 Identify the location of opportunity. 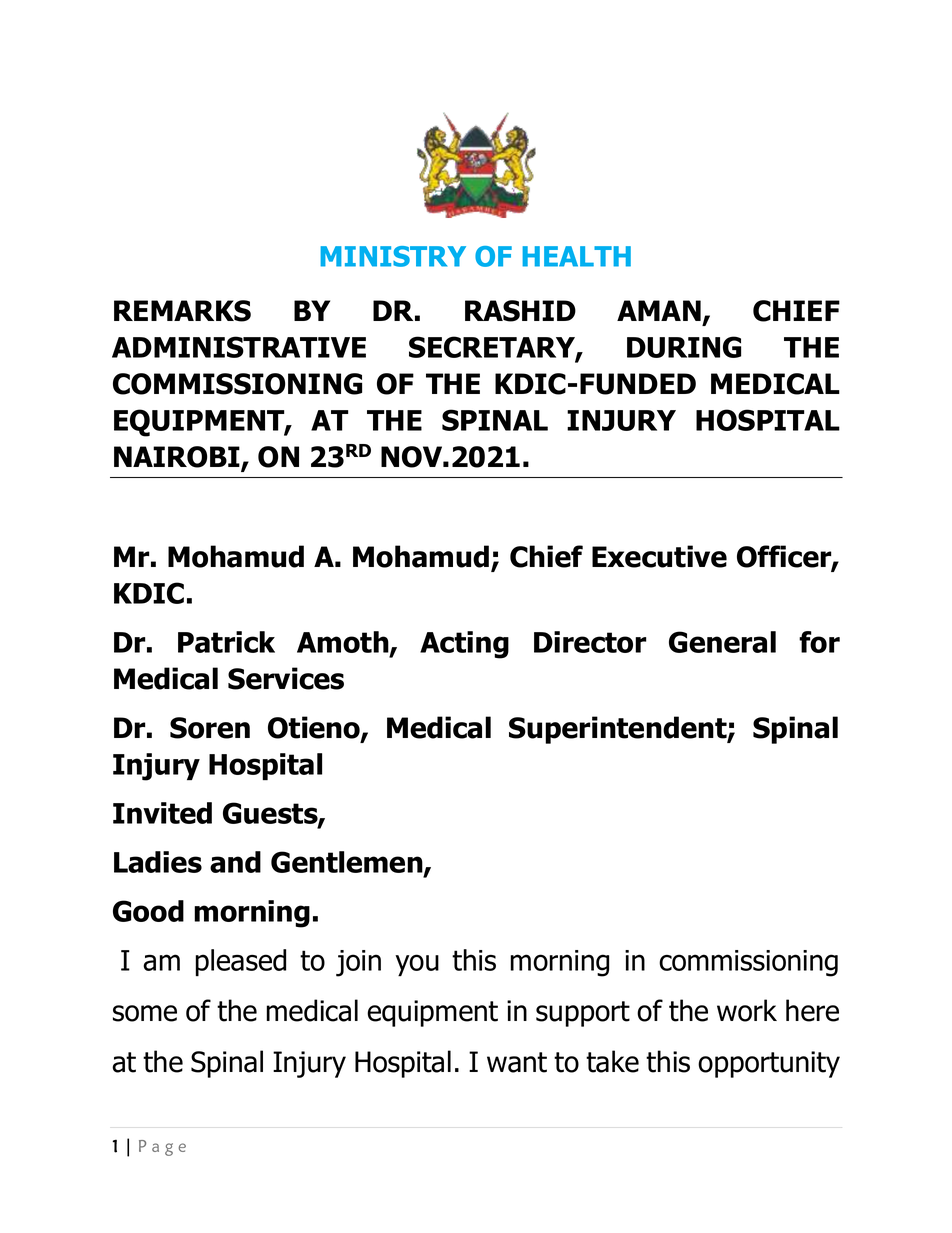
(769, 1064).
